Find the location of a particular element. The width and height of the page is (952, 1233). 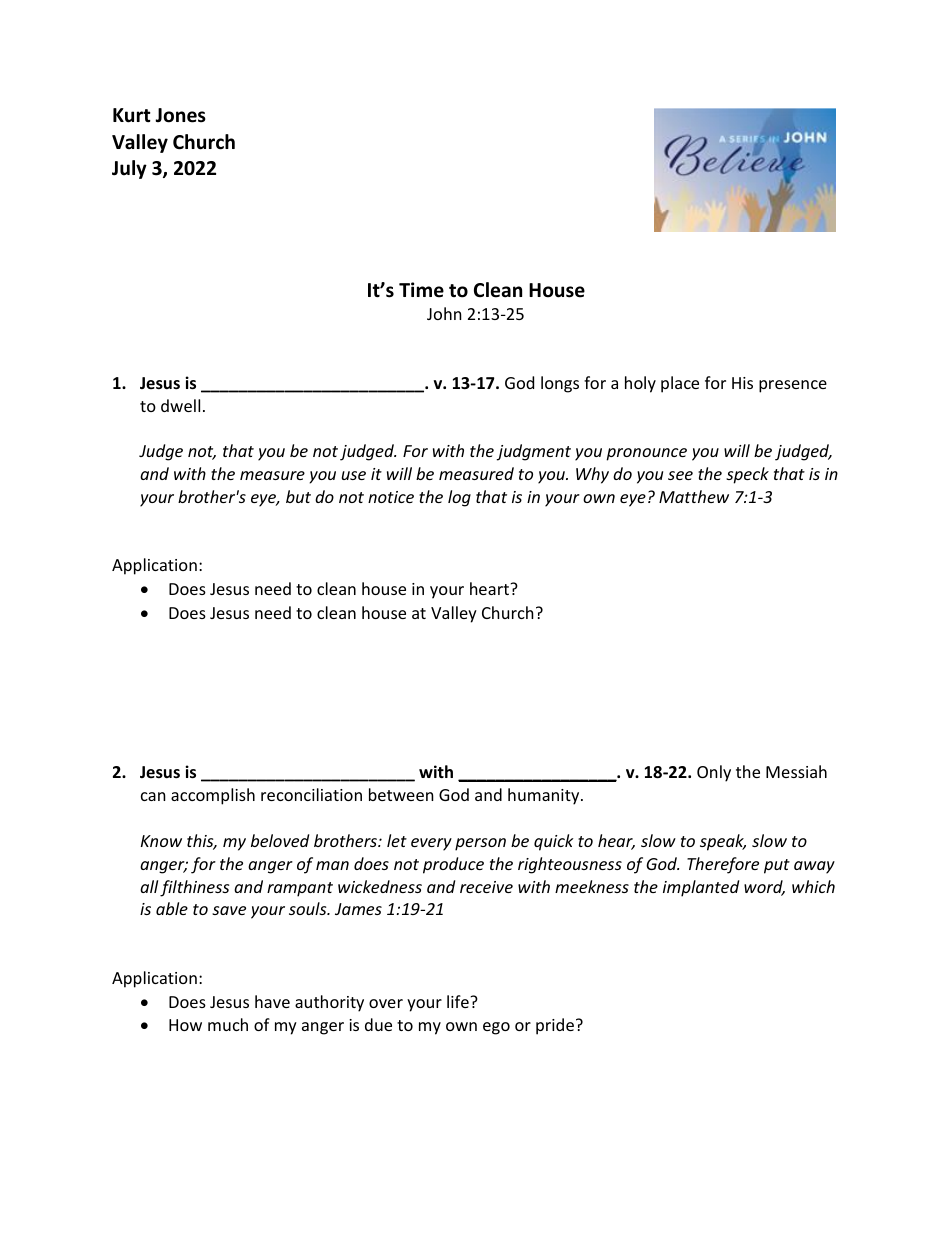

log is located at coordinates (459, 498).
